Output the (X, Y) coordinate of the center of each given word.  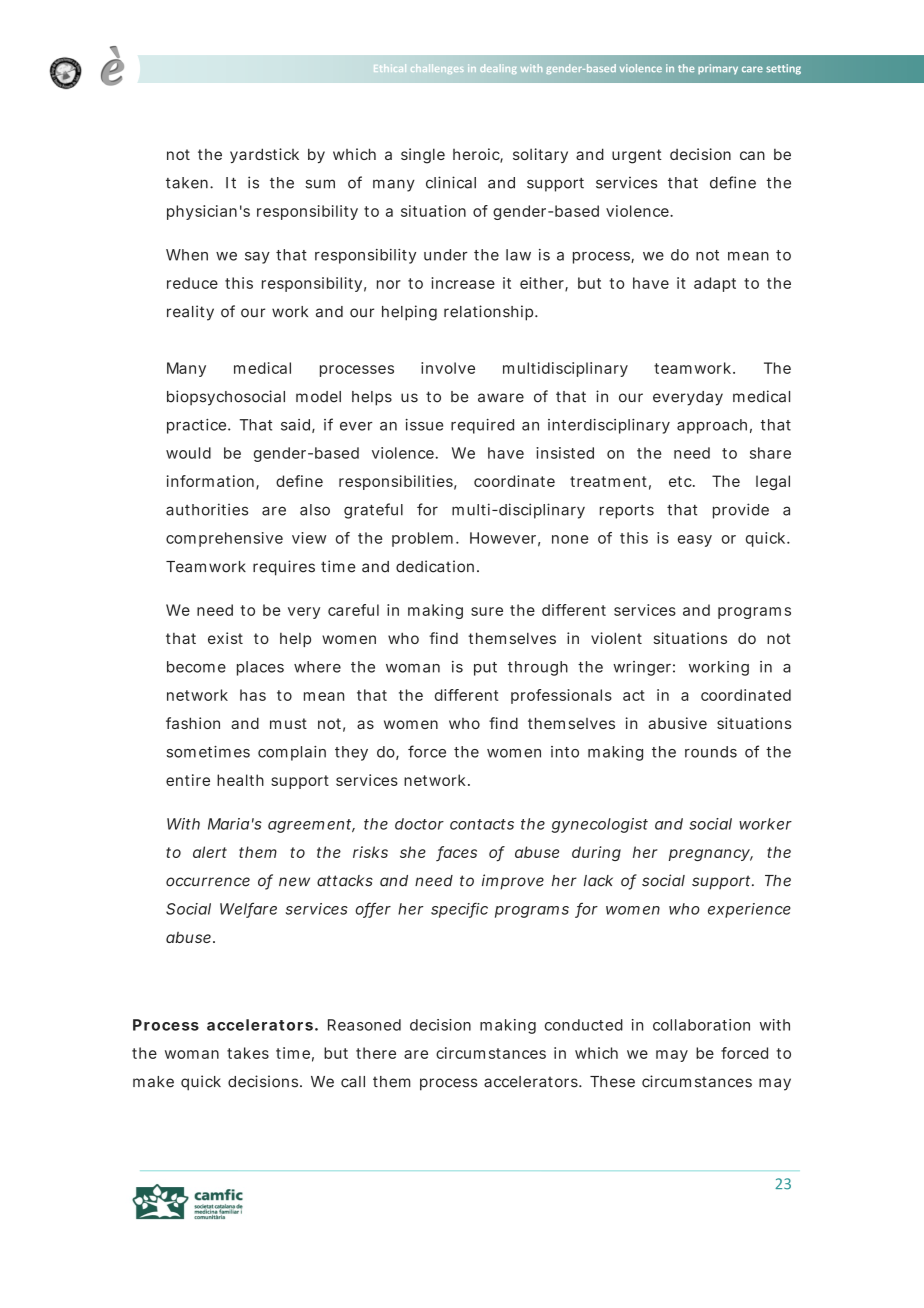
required (482, 426)
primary (718, 69)
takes (248, 1053)
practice (198, 426)
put (485, 669)
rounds (711, 752)
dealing (498, 69)
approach (712, 426)
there (376, 1053)
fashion (193, 723)
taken (188, 183)
